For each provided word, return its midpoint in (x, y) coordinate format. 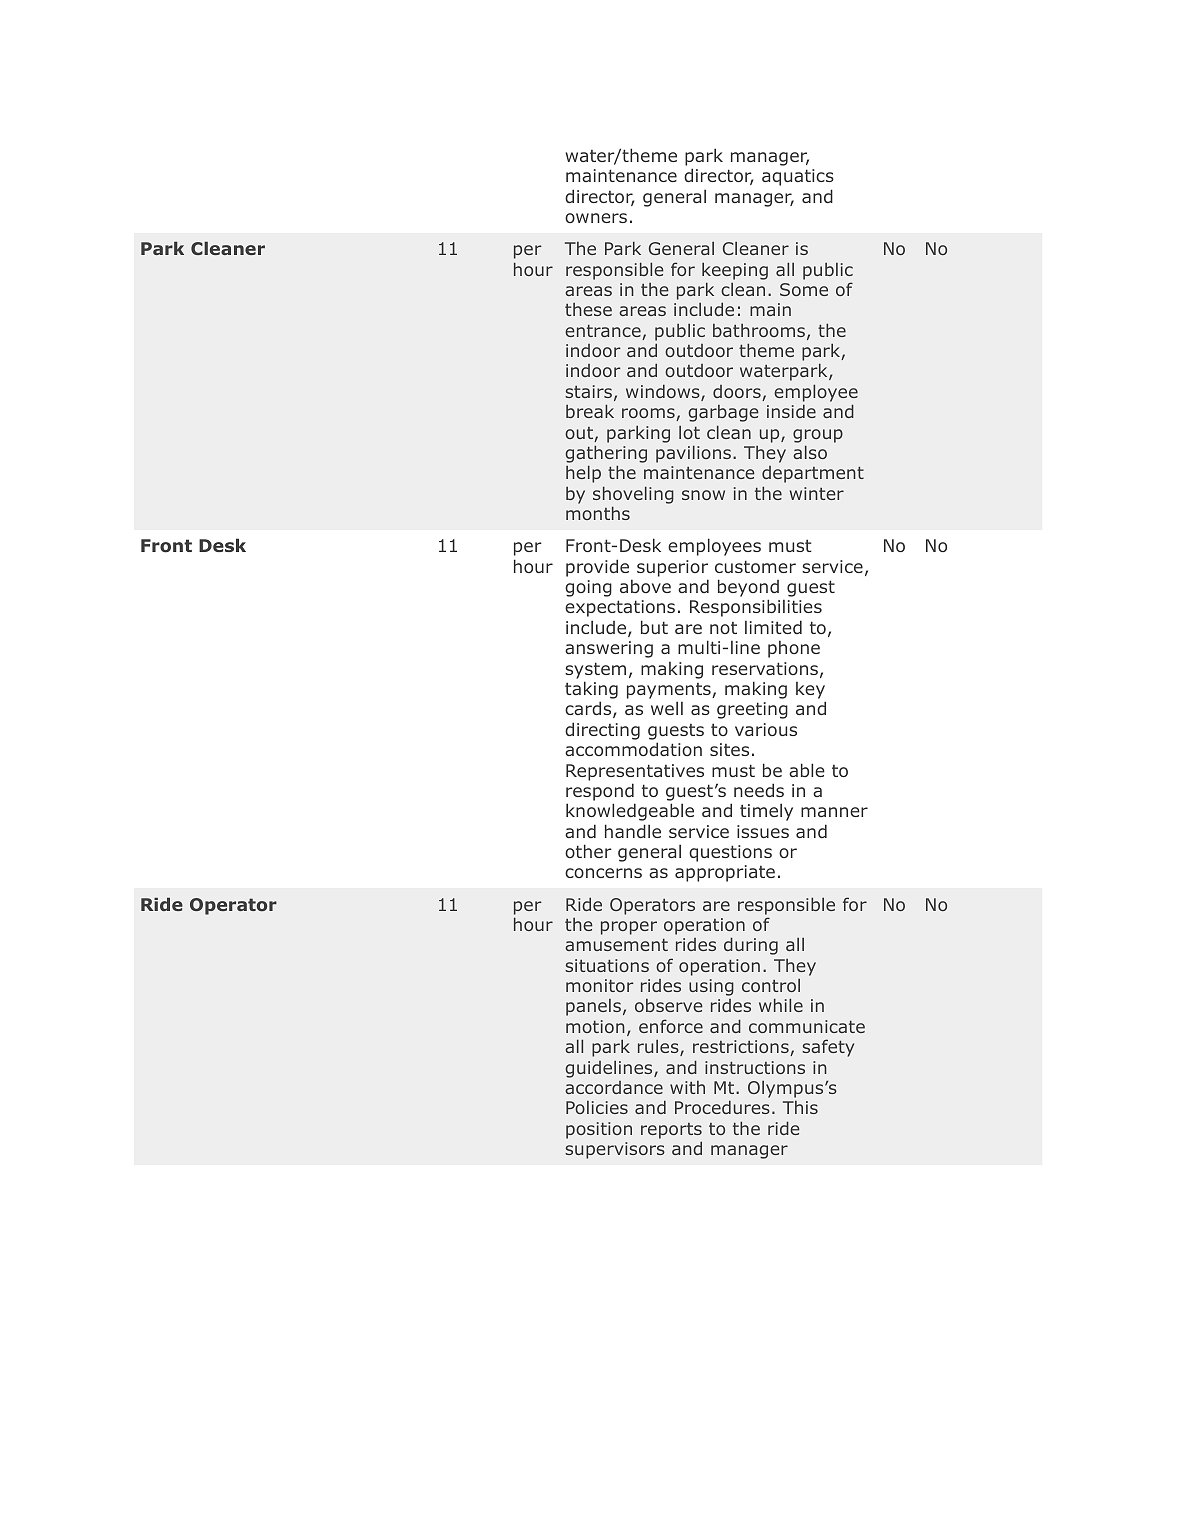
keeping (735, 271)
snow (703, 495)
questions (730, 853)
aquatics (798, 177)
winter (817, 493)
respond (600, 792)
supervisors (615, 1150)
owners (596, 218)
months (598, 513)
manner (834, 812)
